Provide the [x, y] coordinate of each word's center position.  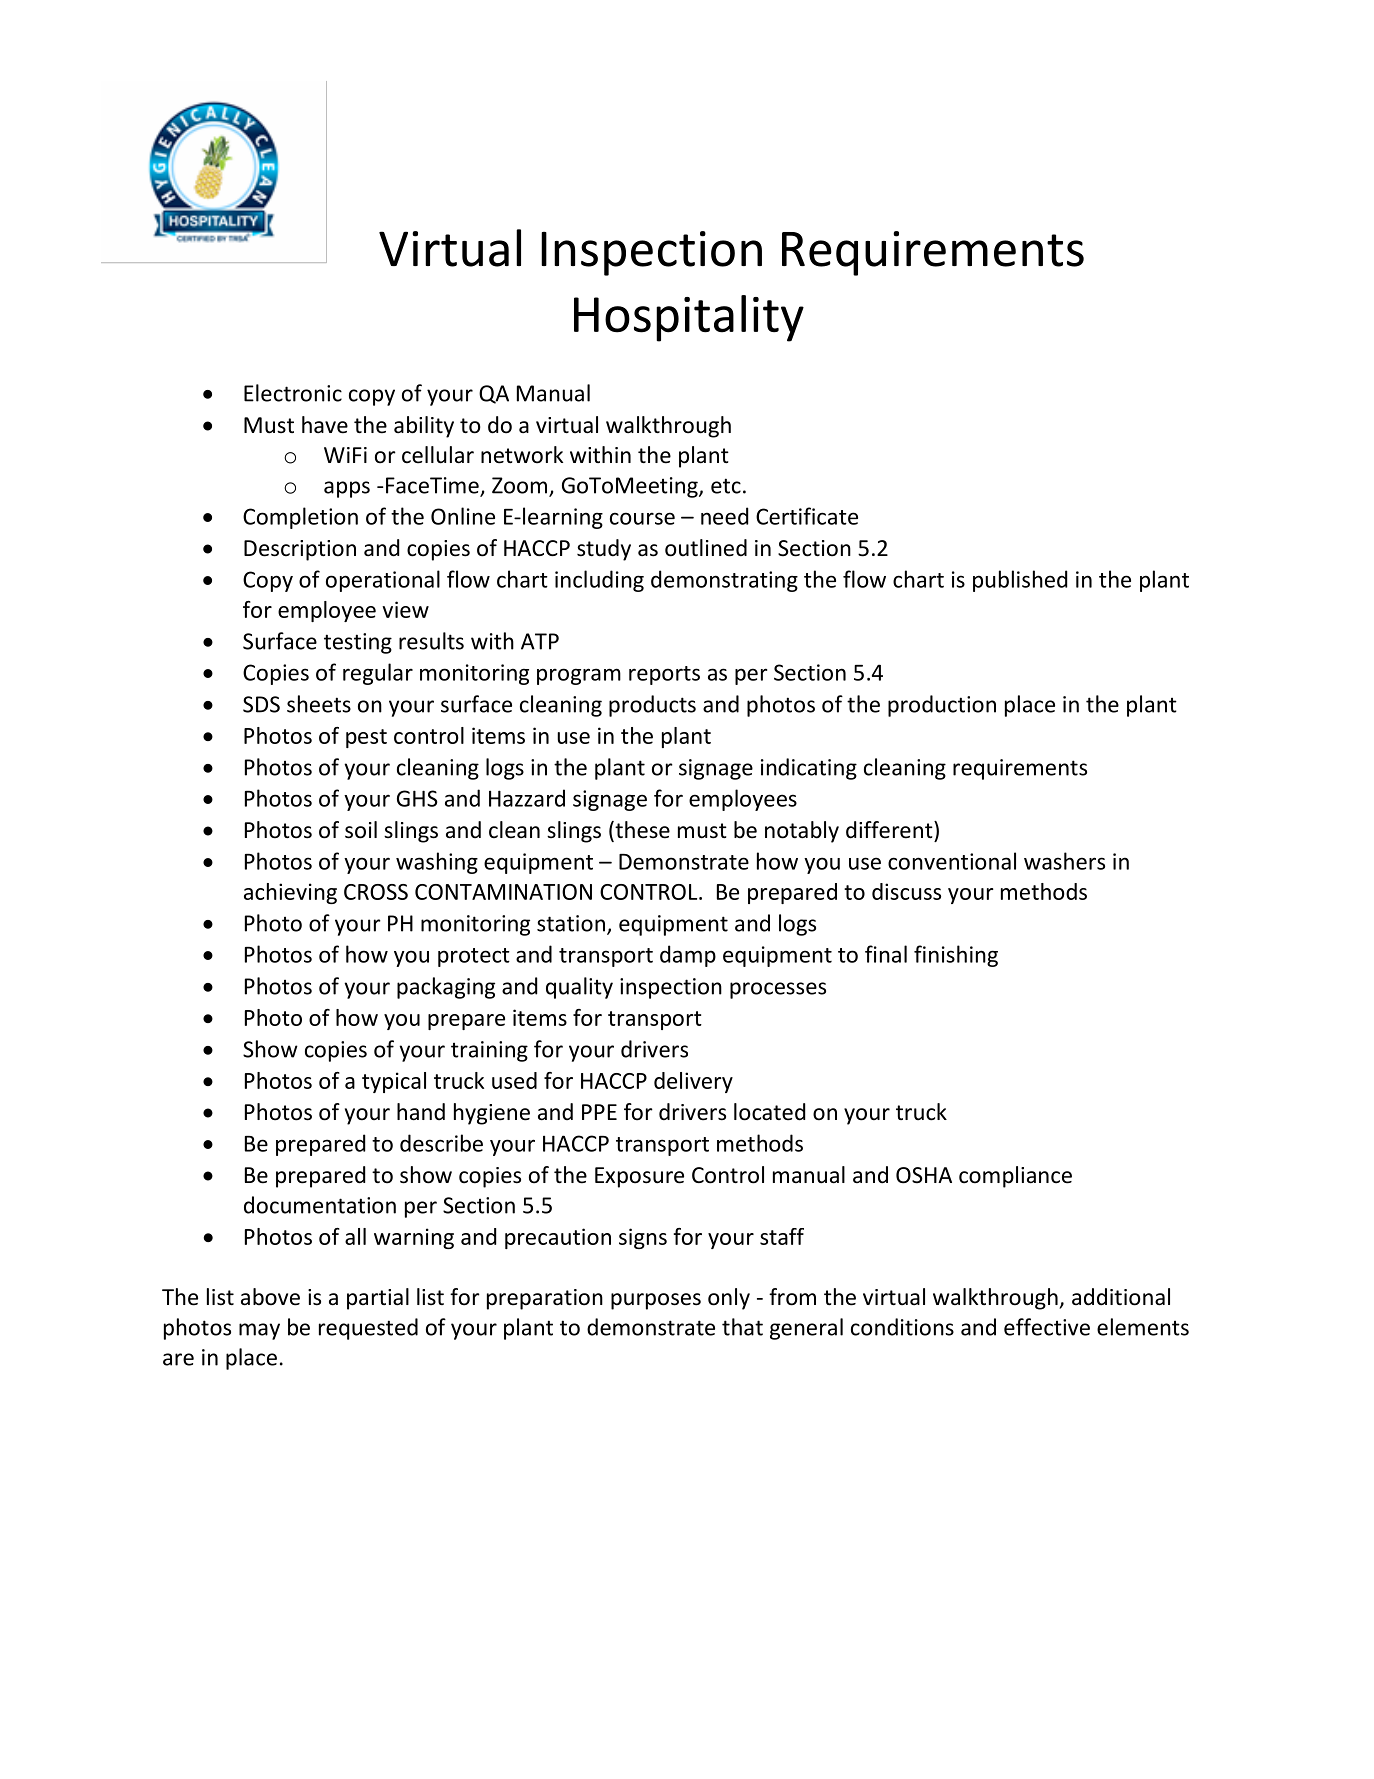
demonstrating [724, 581]
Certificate [807, 516]
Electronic [293, 393]
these [641, 831]
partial [378, 1299]
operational [383, 581]
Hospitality [689, 318]
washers [1064, 861]
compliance [1015, 1177]
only [729, 1299]
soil [361, 830]
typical [394, 1082]
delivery [693, 1082]
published [1020, 581]
